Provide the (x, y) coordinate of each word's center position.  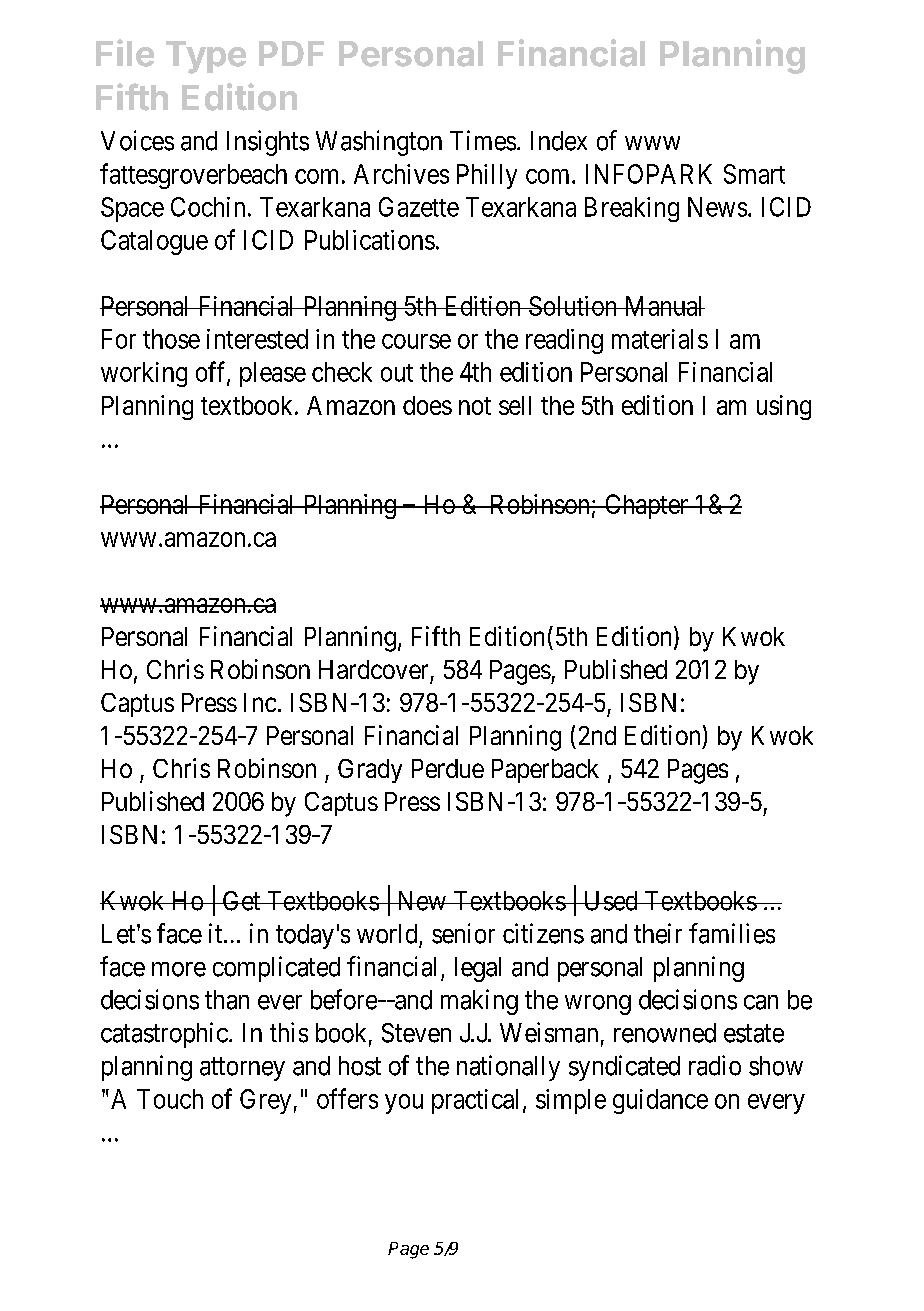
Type (206, 57)
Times (483, 140)
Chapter (646, 506)
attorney (242, 1069)
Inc (260, 702)
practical (475, 1101)
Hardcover (373, 669)
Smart (754, 174)
